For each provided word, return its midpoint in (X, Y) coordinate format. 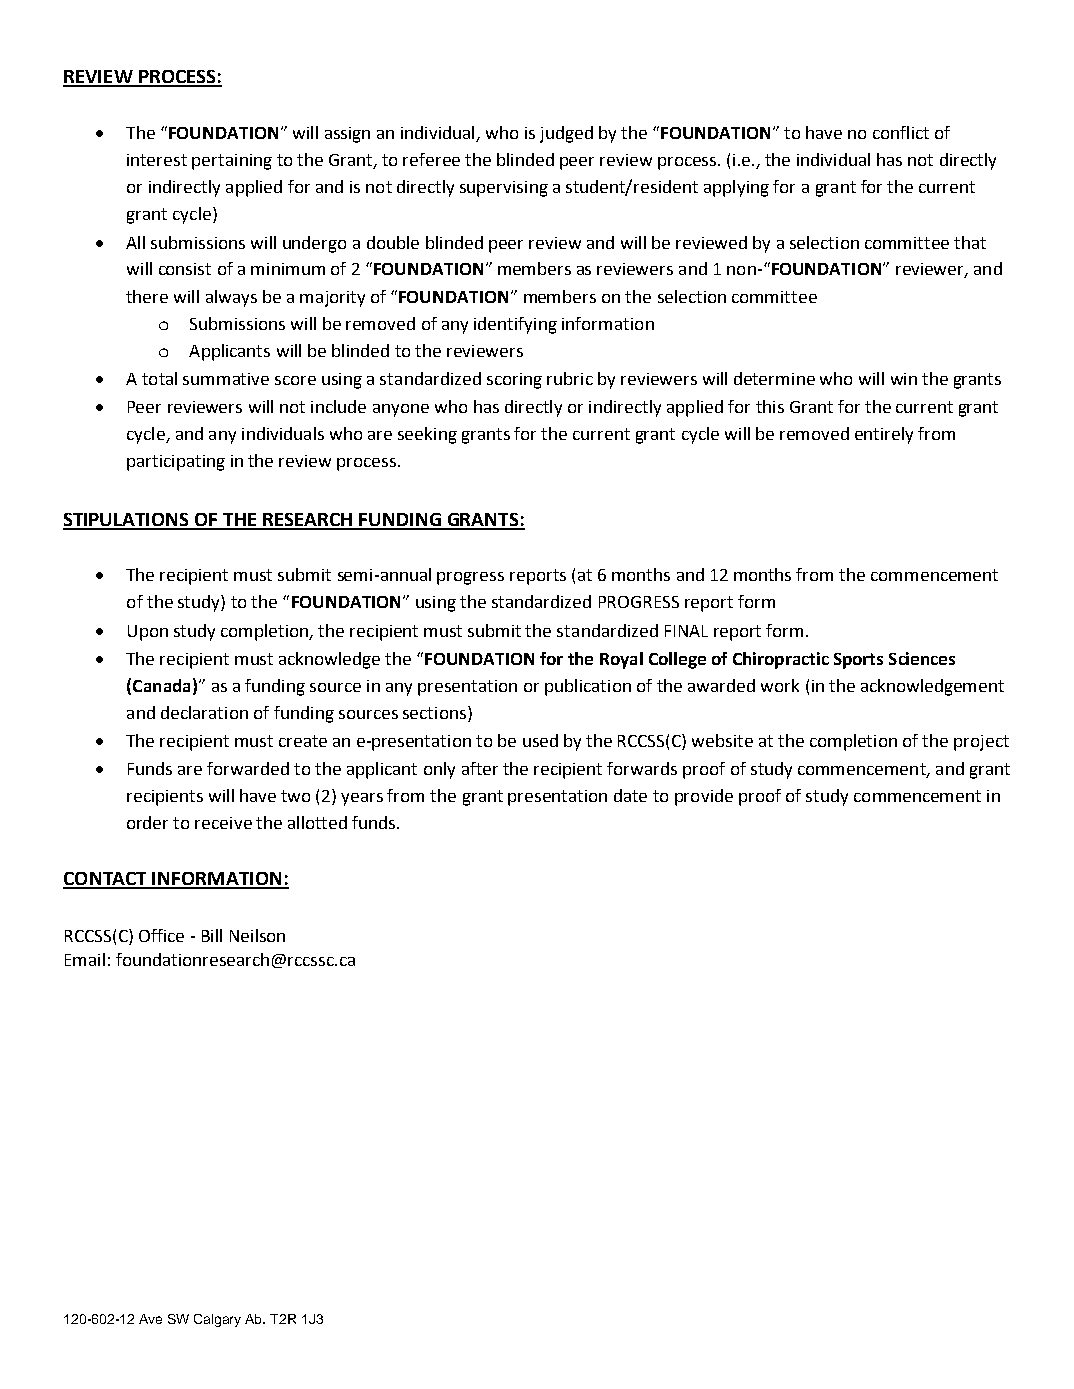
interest (157, 160)
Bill (212, 935)
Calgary (217, 1320)
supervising (504, 189)
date (630, 795)
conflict (901, 132)
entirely (884, 435)
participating (176, 463)
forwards (642, 768)
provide (704, 797)
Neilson (257, 935)
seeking (427, 435)
